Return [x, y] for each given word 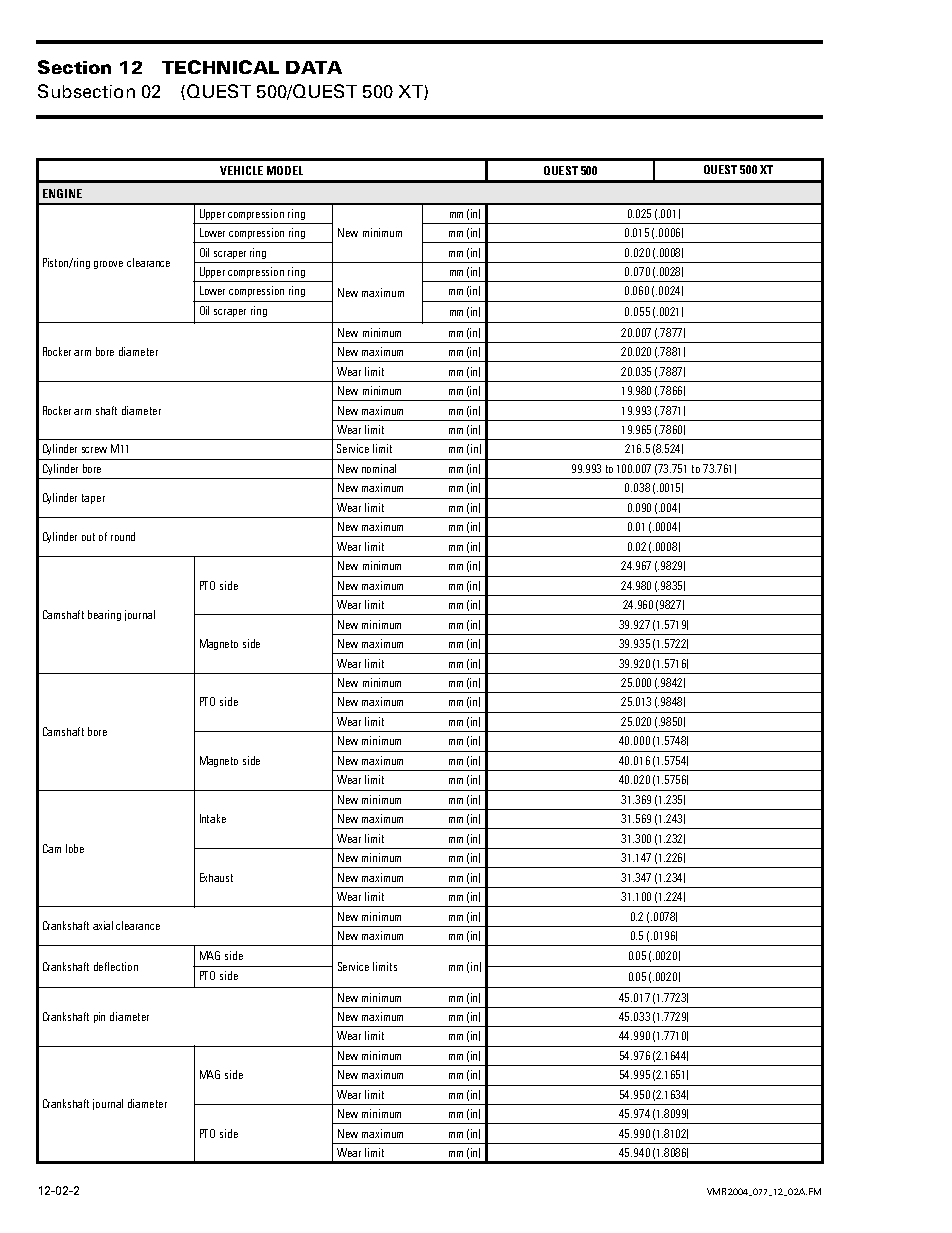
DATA [314, 67]
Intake [213, 818]
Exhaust [216, 877]
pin [99, 1017]
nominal [379, 468]
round [123, 536]
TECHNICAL [220, 67]
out [88, 537]
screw [94, 450]
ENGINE [62, 193]
